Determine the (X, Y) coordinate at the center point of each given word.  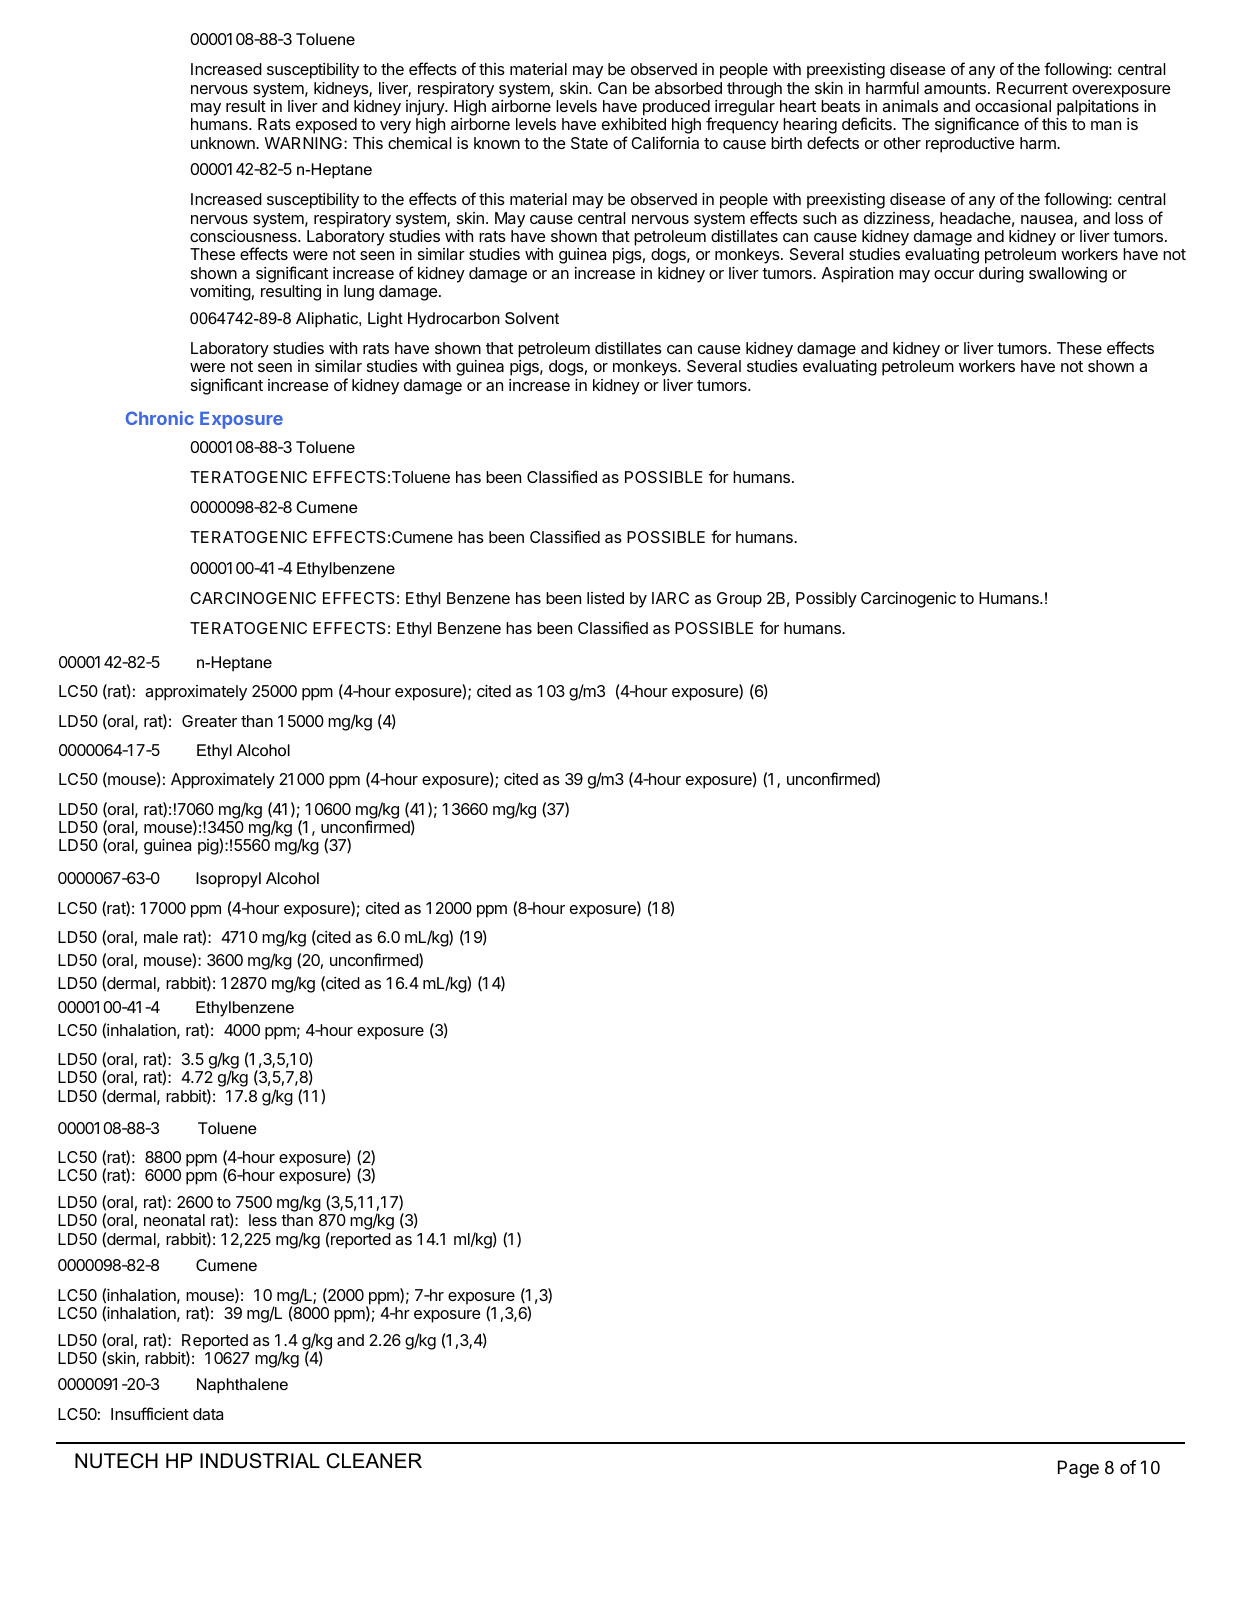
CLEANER (374, 1461)
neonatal (174, 1220)
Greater (209, 721)
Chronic (160, 418)
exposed (326, 126)
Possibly (826, 600)
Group (739, 600)
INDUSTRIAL (260, 1461)
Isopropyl (228, 880)
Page (1078, 1469)
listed (605, 598)
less (263, 1220)
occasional (1013, 106)
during (1001, 275)
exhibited (634, 124)
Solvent (532, 318)
